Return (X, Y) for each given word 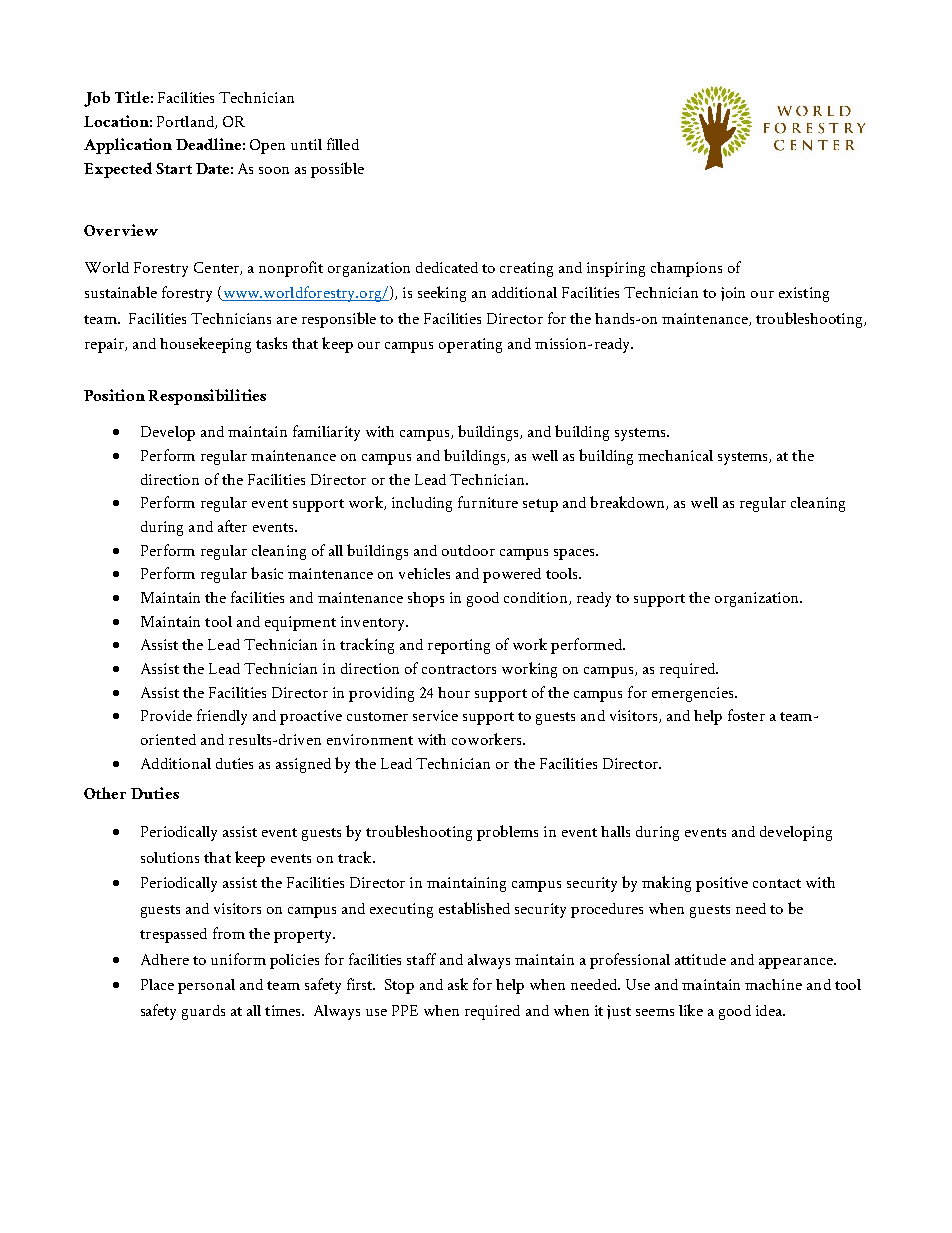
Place (157, 984)
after (232, 526)
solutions (170, 857)
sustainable (121, 292)
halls (615, 831)
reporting (459, 646)
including (422, 504)
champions (686, 269)
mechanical (675, 455)
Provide (166, 715)
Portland (186, 122)
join (733, 294)
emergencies (694, 694)
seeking (442, 294)
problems (507, 833)
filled (343, 144)
